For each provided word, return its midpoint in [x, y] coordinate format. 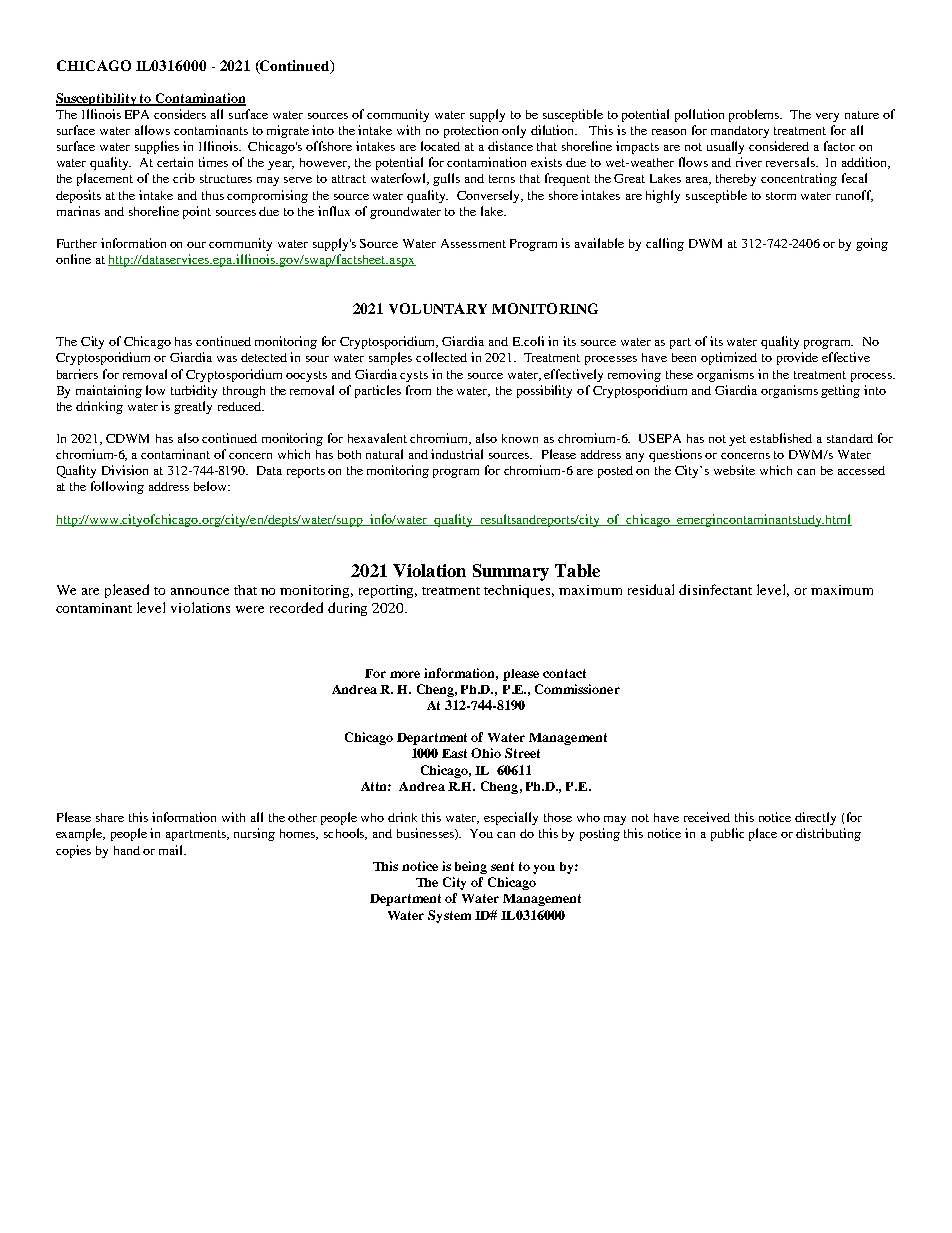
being [471, 867]
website [734, 470]
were [250, 609]
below [212, 486]
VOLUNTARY [438, 308]
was [227, 359]
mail [172, 850]
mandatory [740, 132]
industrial [457, 454]
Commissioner [577, 689]
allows [152, 130]
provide [797, 358]
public [727, 834]
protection [471, 131]
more [405, 674]
